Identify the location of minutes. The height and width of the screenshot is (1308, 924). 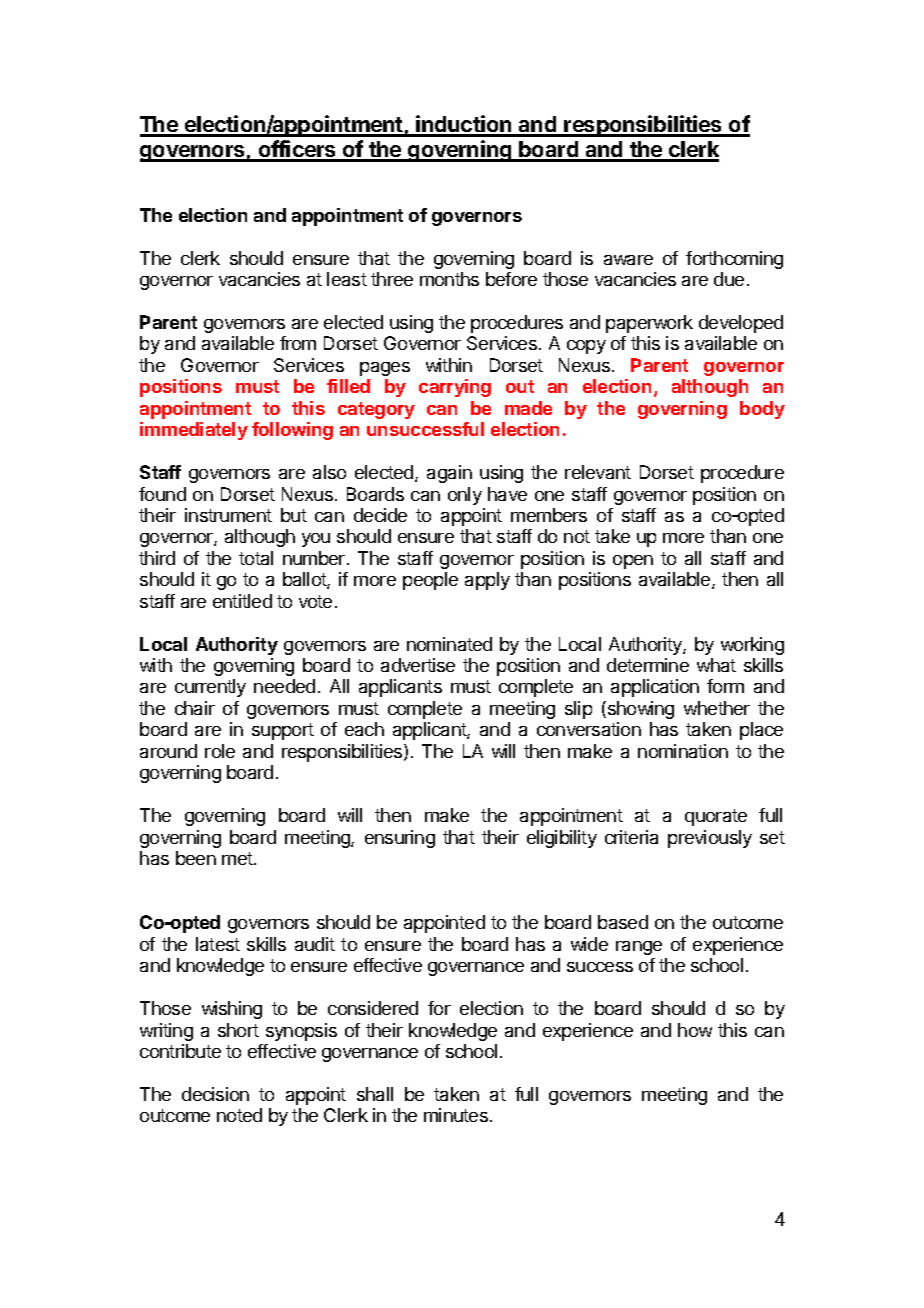
(456, 1115).
